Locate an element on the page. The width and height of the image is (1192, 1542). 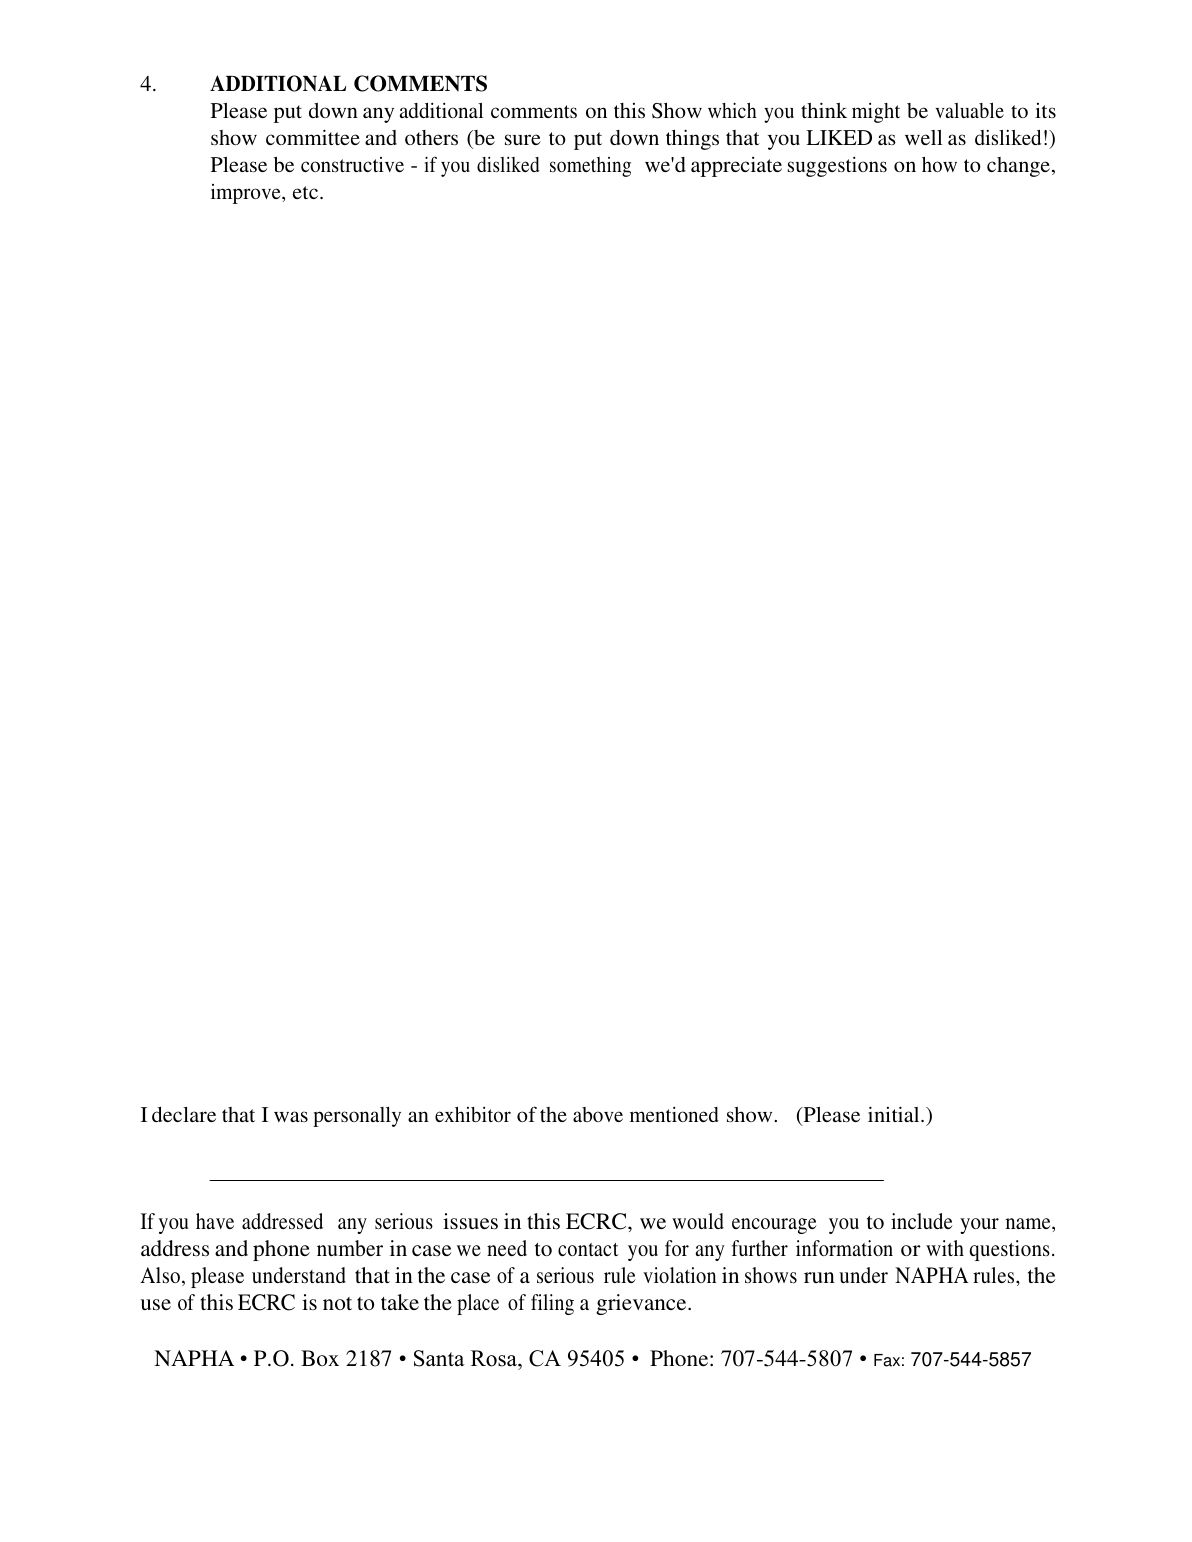
above is located at coordinates (598, 1114).
